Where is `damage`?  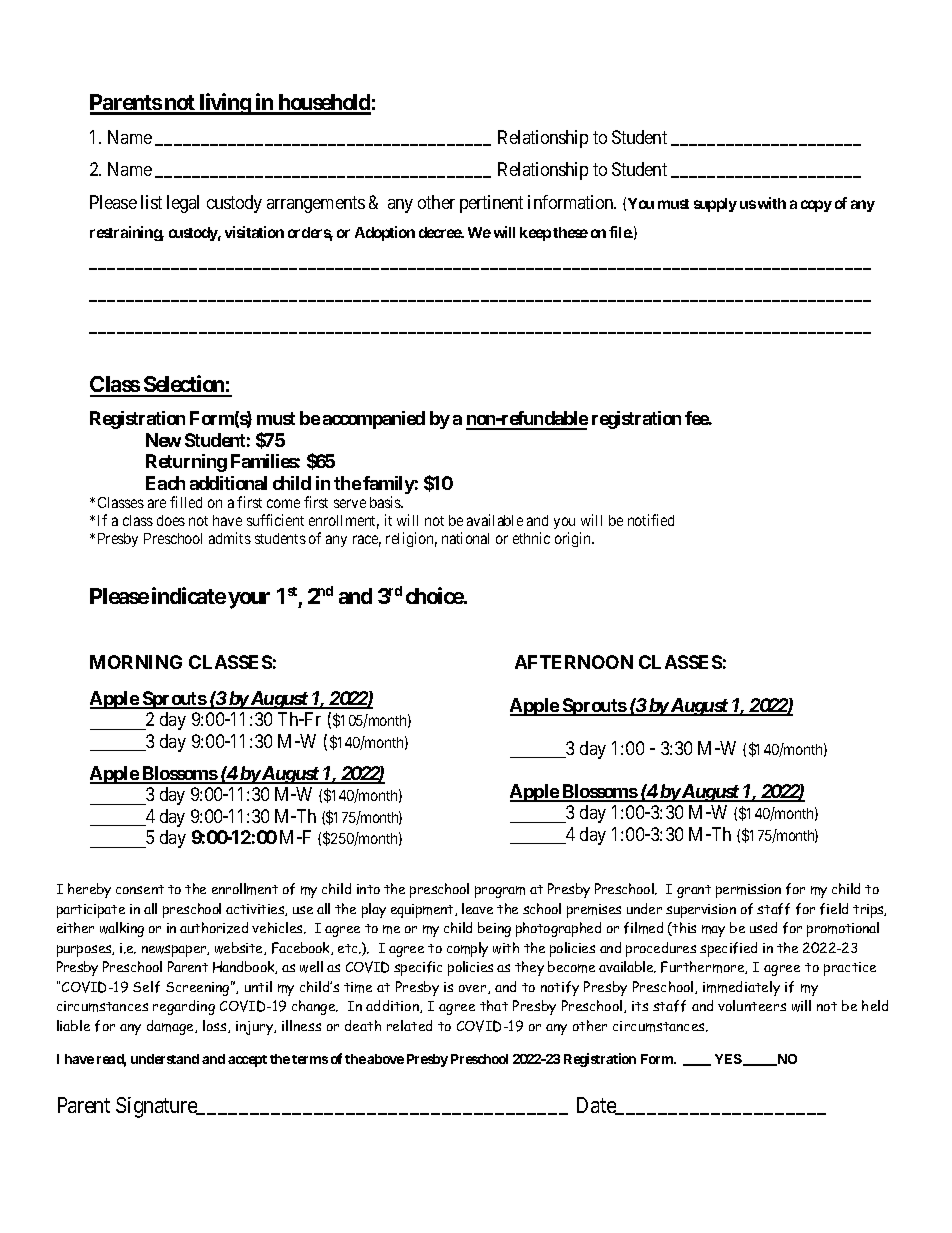 damage is located at coordinates (172, 1027).
